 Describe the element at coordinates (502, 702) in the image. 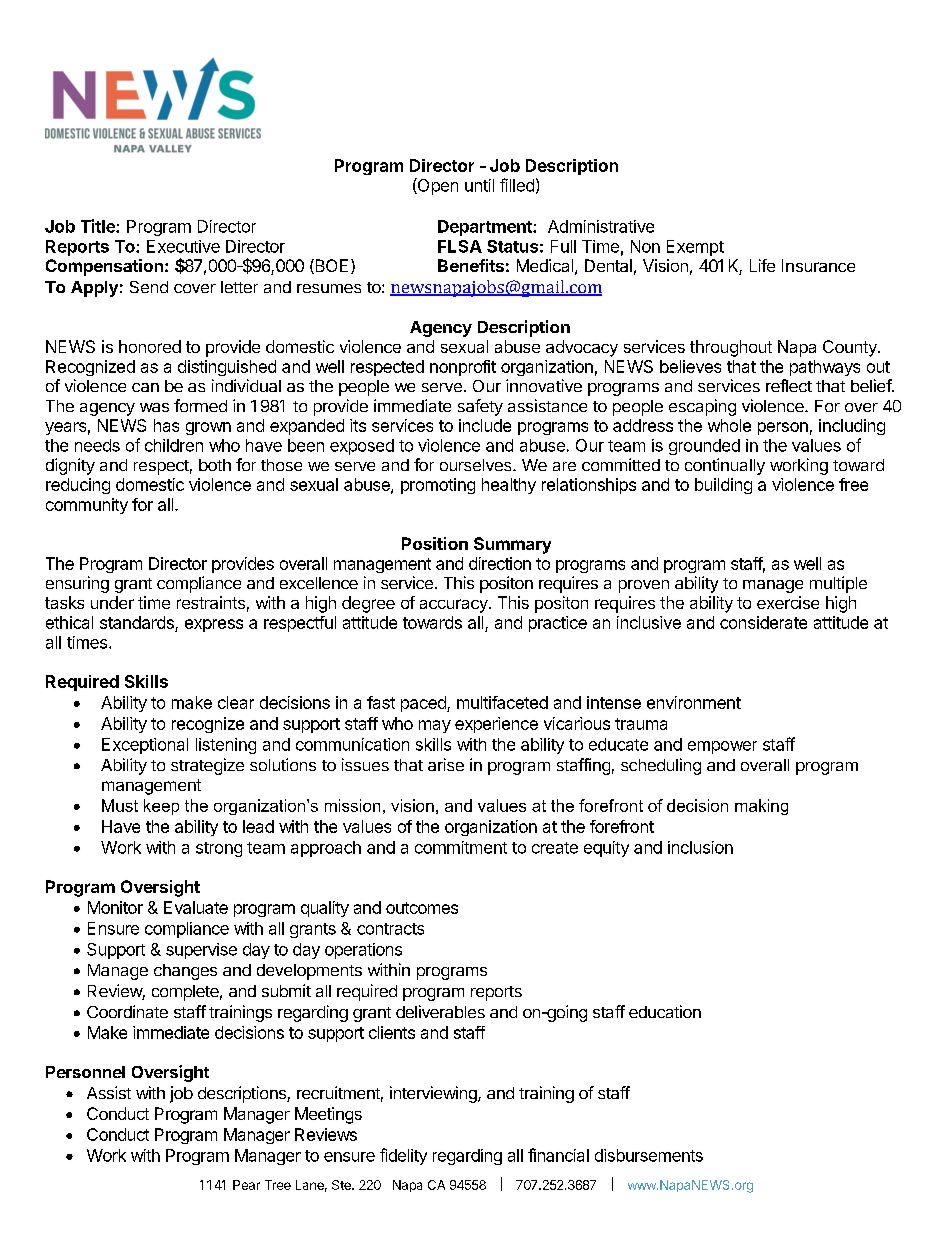

I see `multifaceted` at that location.
